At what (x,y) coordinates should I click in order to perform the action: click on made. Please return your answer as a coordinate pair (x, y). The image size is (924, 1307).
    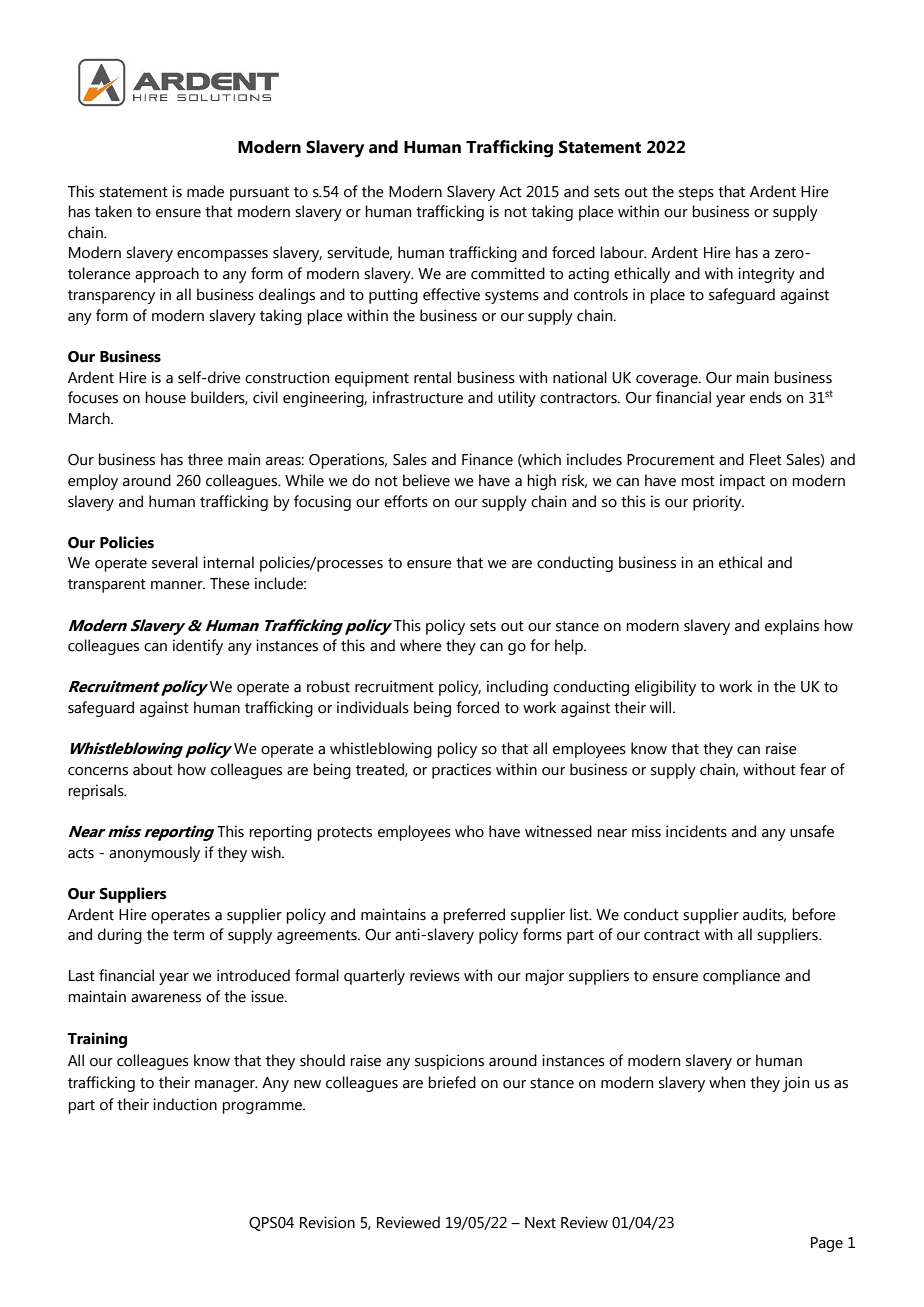
    Looking at the image, I should click on (205, 191).
